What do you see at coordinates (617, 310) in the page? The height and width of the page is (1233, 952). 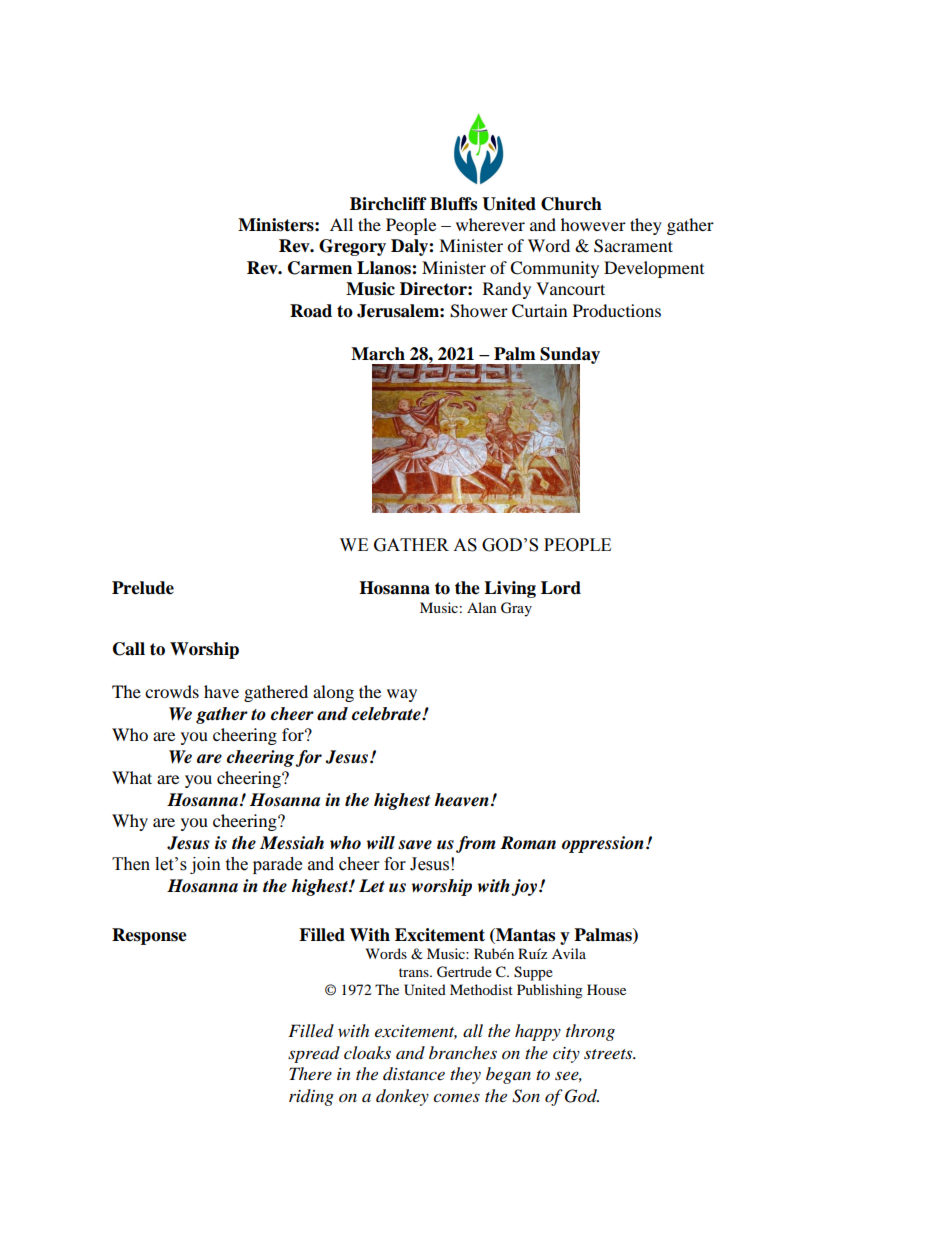 I see `Productions` at bounding box center [617, 310].
